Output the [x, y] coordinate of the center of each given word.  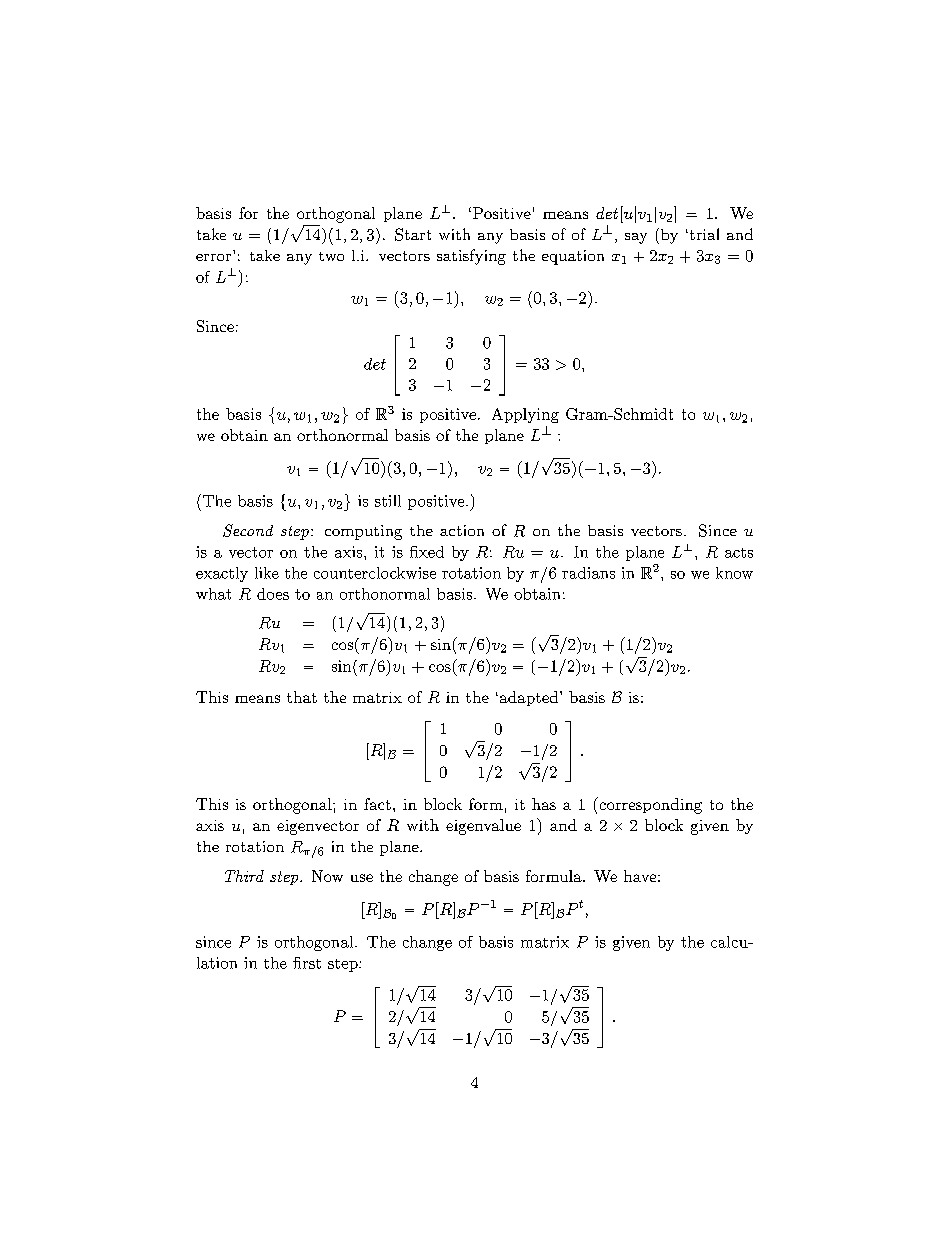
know [734, 573]
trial [703, 234]
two [331, 256]
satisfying [471, 257]
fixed [427, 552]
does [273, 594]
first [307, 963]
